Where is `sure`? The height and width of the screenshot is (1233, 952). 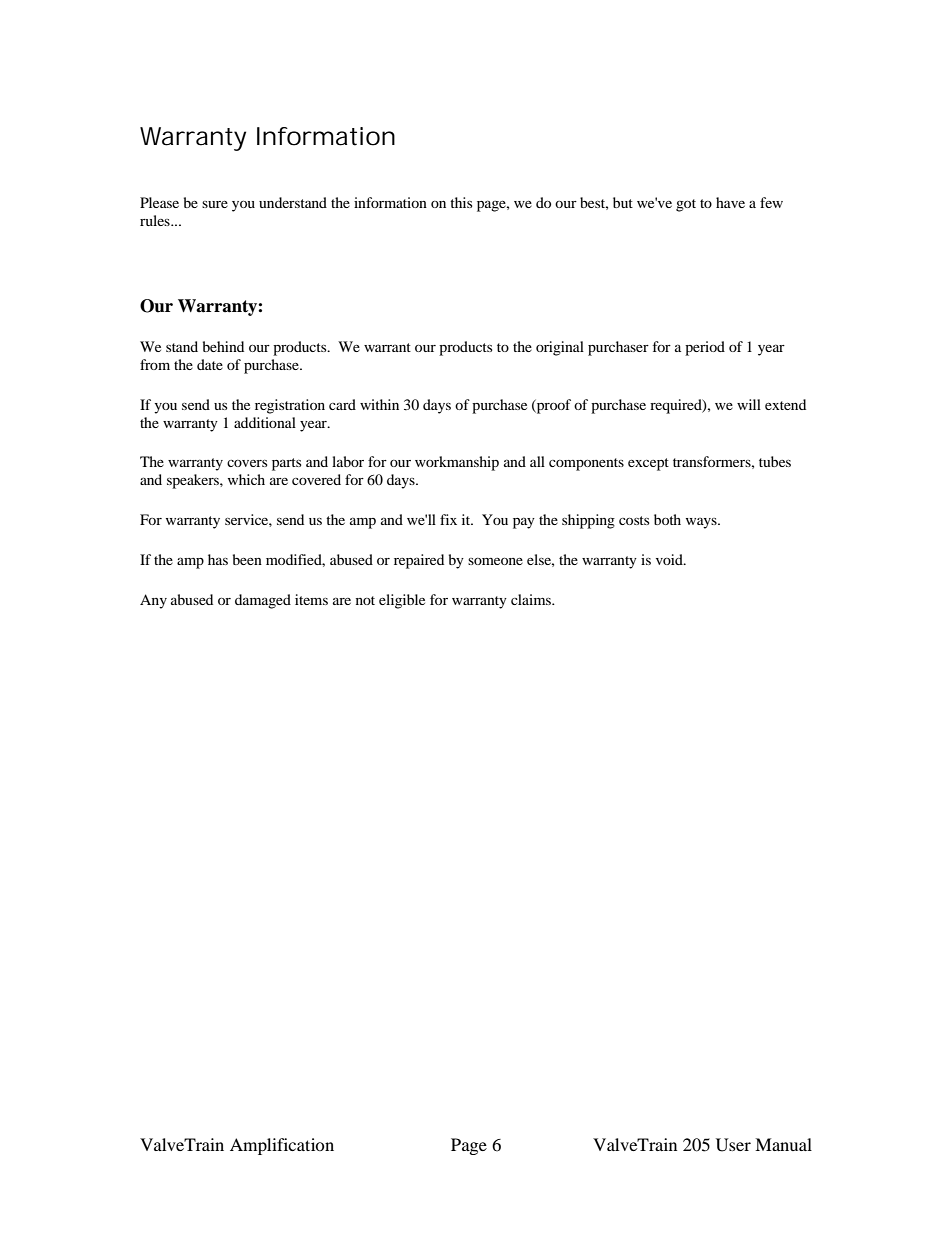 sure is located at coordinates (215, 204).
